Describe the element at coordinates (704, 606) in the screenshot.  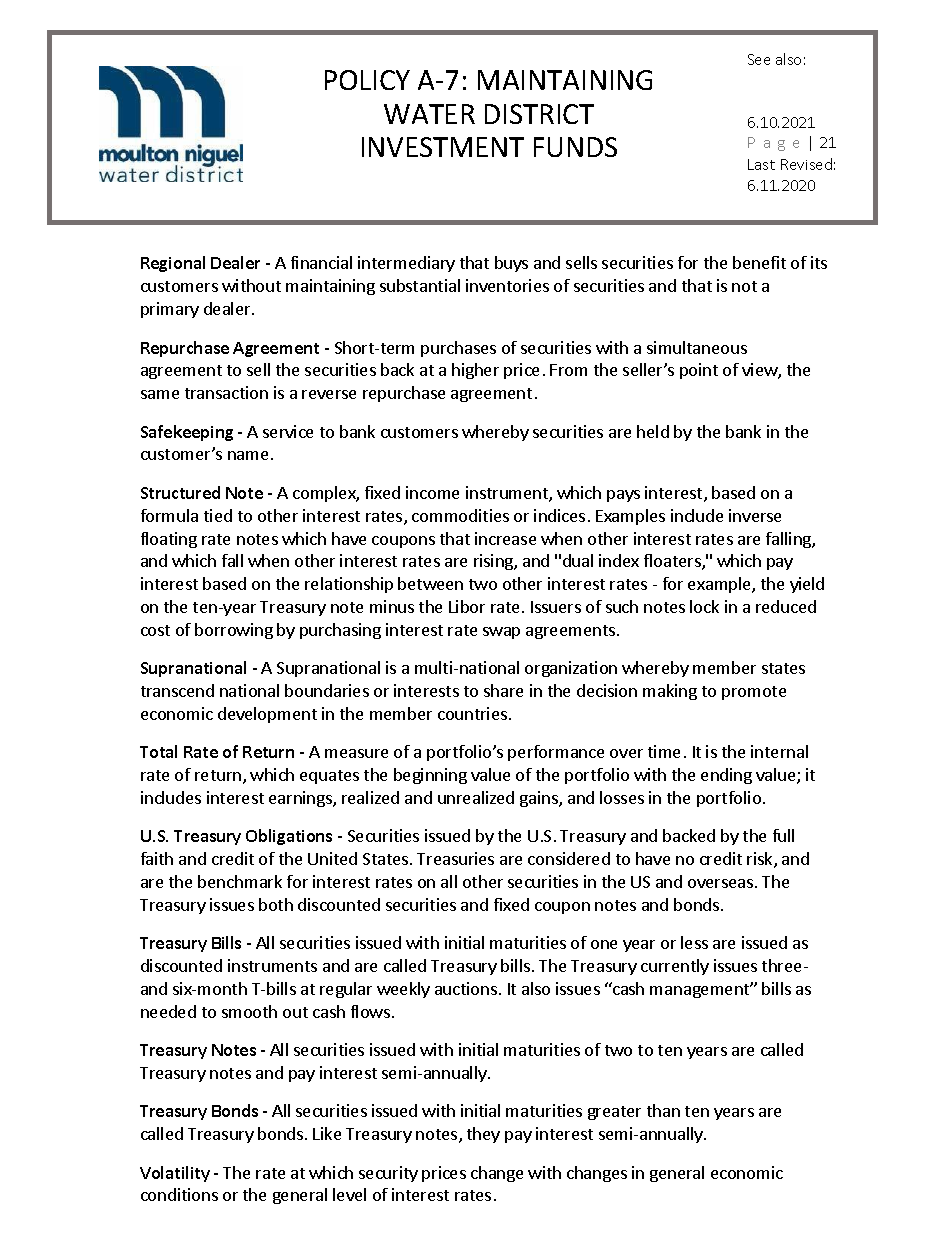
I see `lock` at that location.
